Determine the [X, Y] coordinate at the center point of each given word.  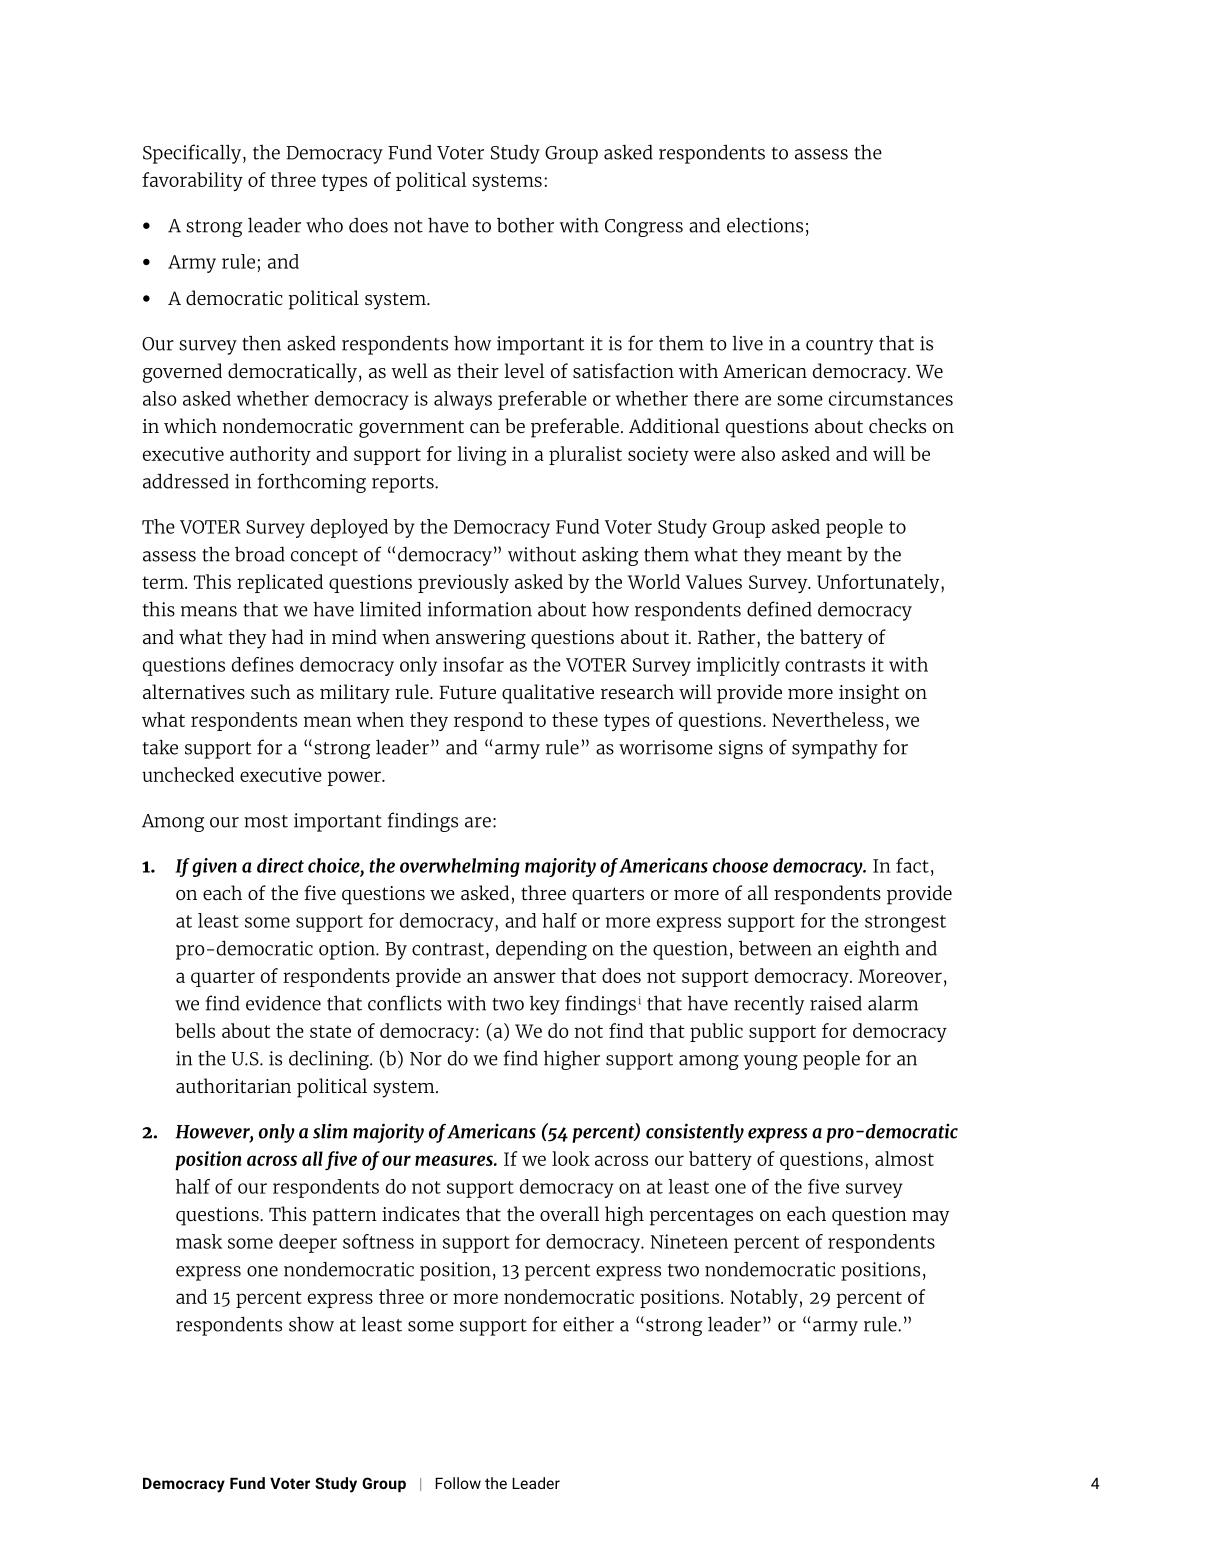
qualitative [548, 694]
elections [765, 225]
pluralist [585, 455]
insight [869, 694]
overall [569, 1213]
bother [525, 225]
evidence [283, 1003]
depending [541, 950]
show [311, 1324]
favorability [192, 181]
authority [270, 455]
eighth [872, 950]
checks [897, 425]
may [931, 1218]
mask [199, 1241]
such [270, 691]
